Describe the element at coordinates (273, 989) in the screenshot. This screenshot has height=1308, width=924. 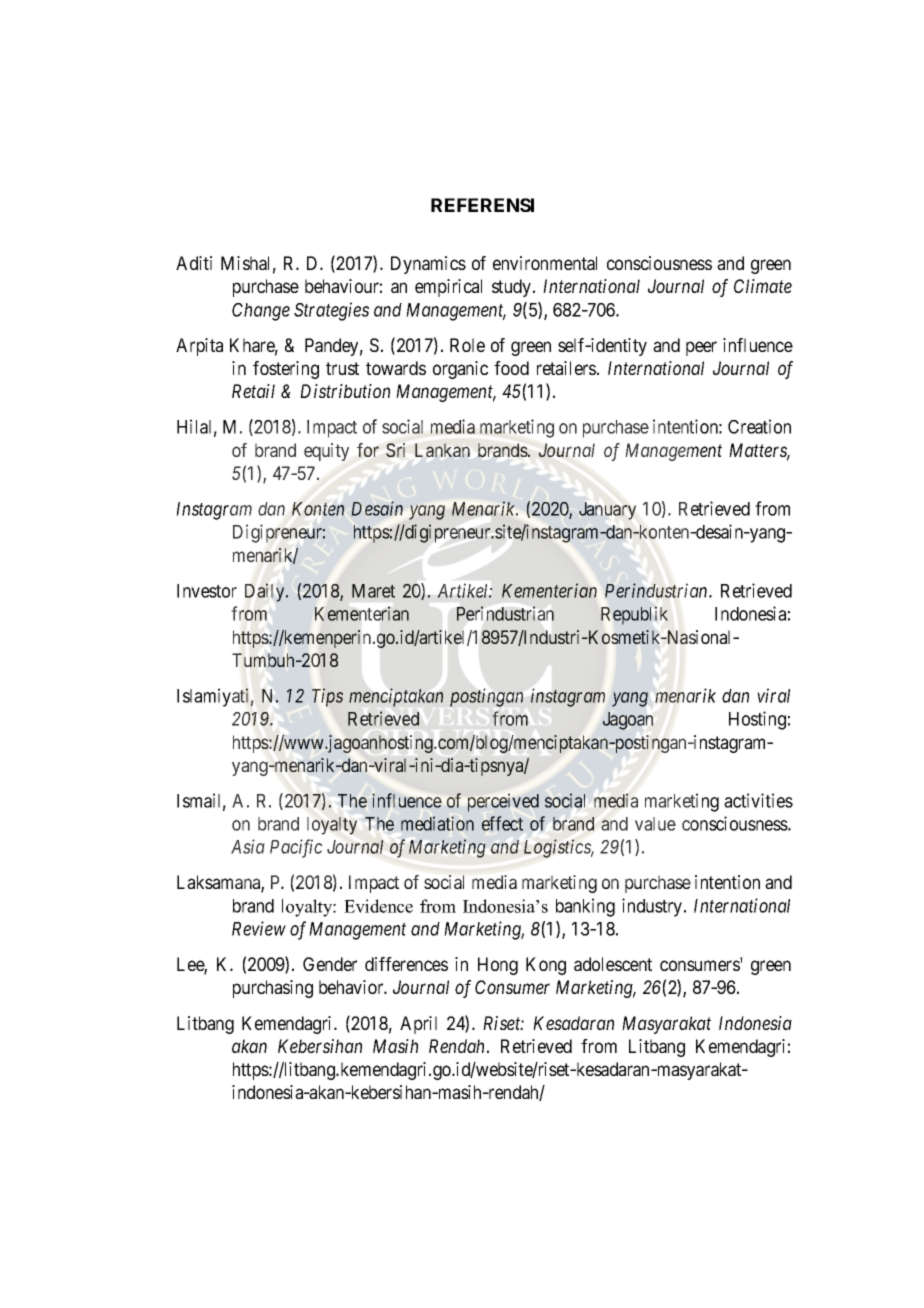
I see `purchasing` at that location.
